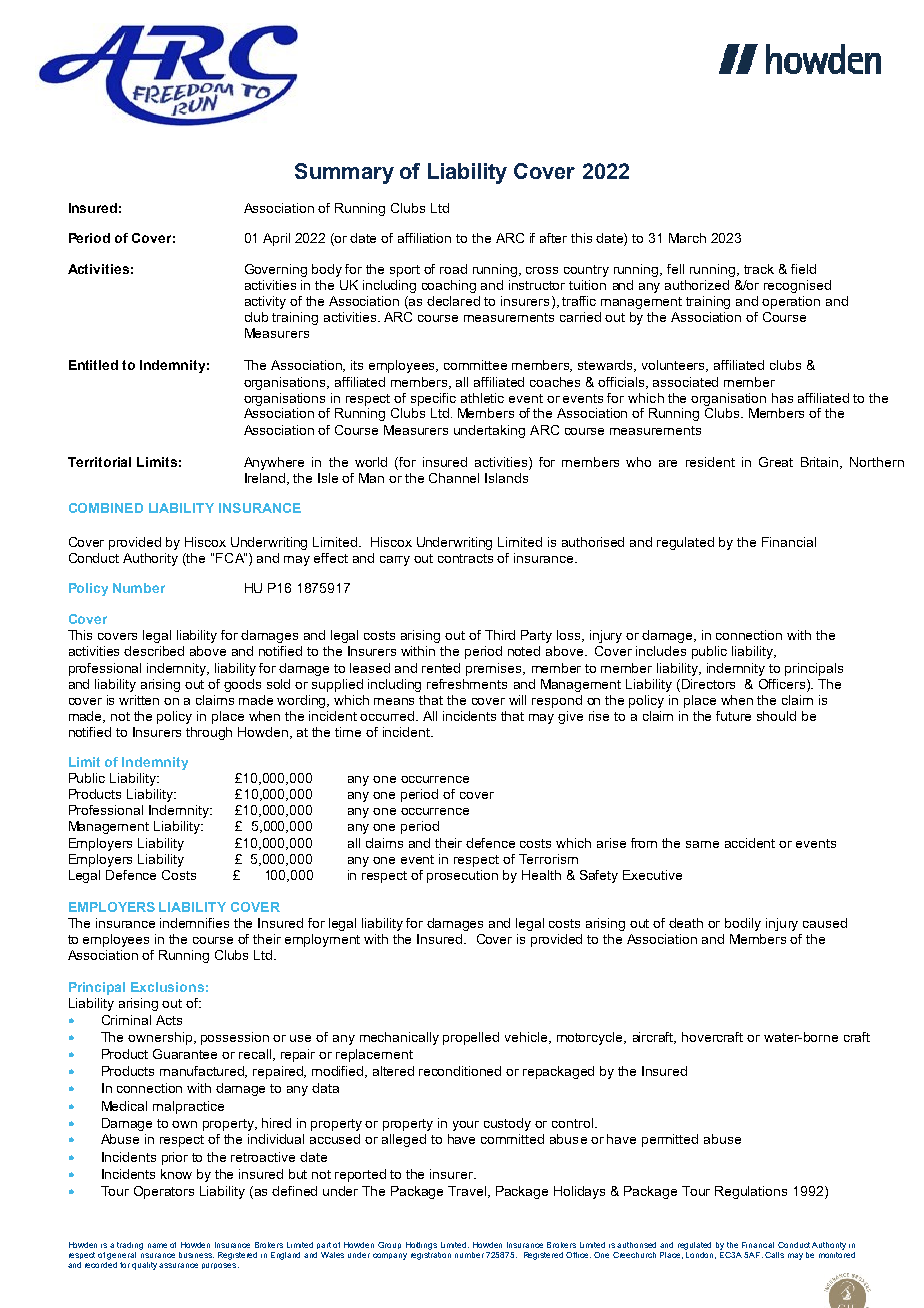 This page has width=924, height=1308. What do you see at coordinates (167, 987) in the page?
I see `Exclusions` at bounding box center [167, 987].
